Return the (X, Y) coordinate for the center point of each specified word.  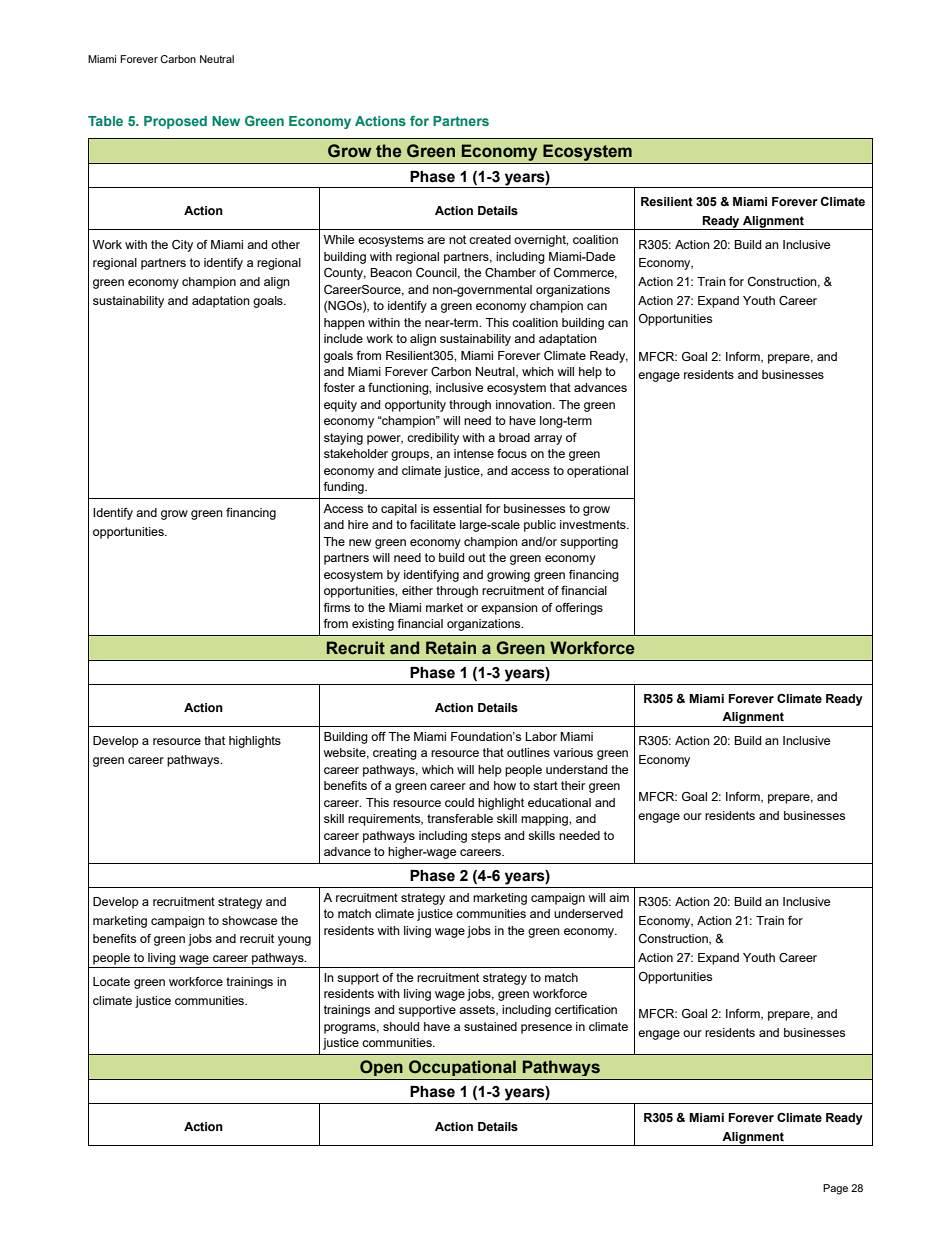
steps (486, 837)
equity (340, 406)
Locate (111, 981)
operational (597, 472)
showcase (249, 920)
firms (336, 607)
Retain (451, 648)
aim (619, 897)
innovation (525, 404)
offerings (579, 609)
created (490, 239)
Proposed (175, 122)
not (457, 239)
